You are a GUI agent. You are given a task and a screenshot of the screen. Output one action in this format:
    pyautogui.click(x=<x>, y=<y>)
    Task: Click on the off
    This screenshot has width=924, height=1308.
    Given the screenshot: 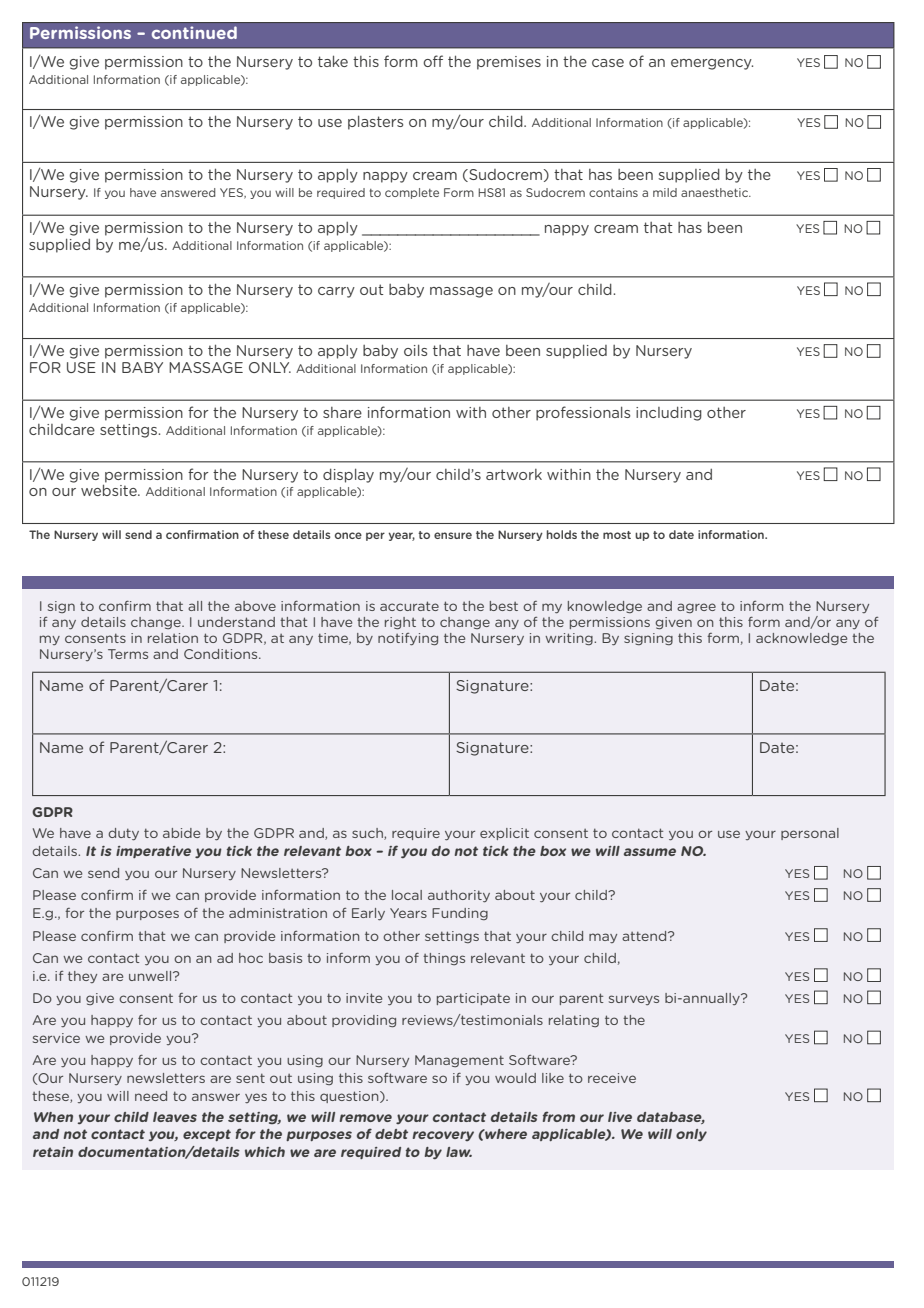 What is the action you would take?
    pyautogui.click(x=433, y=61)
